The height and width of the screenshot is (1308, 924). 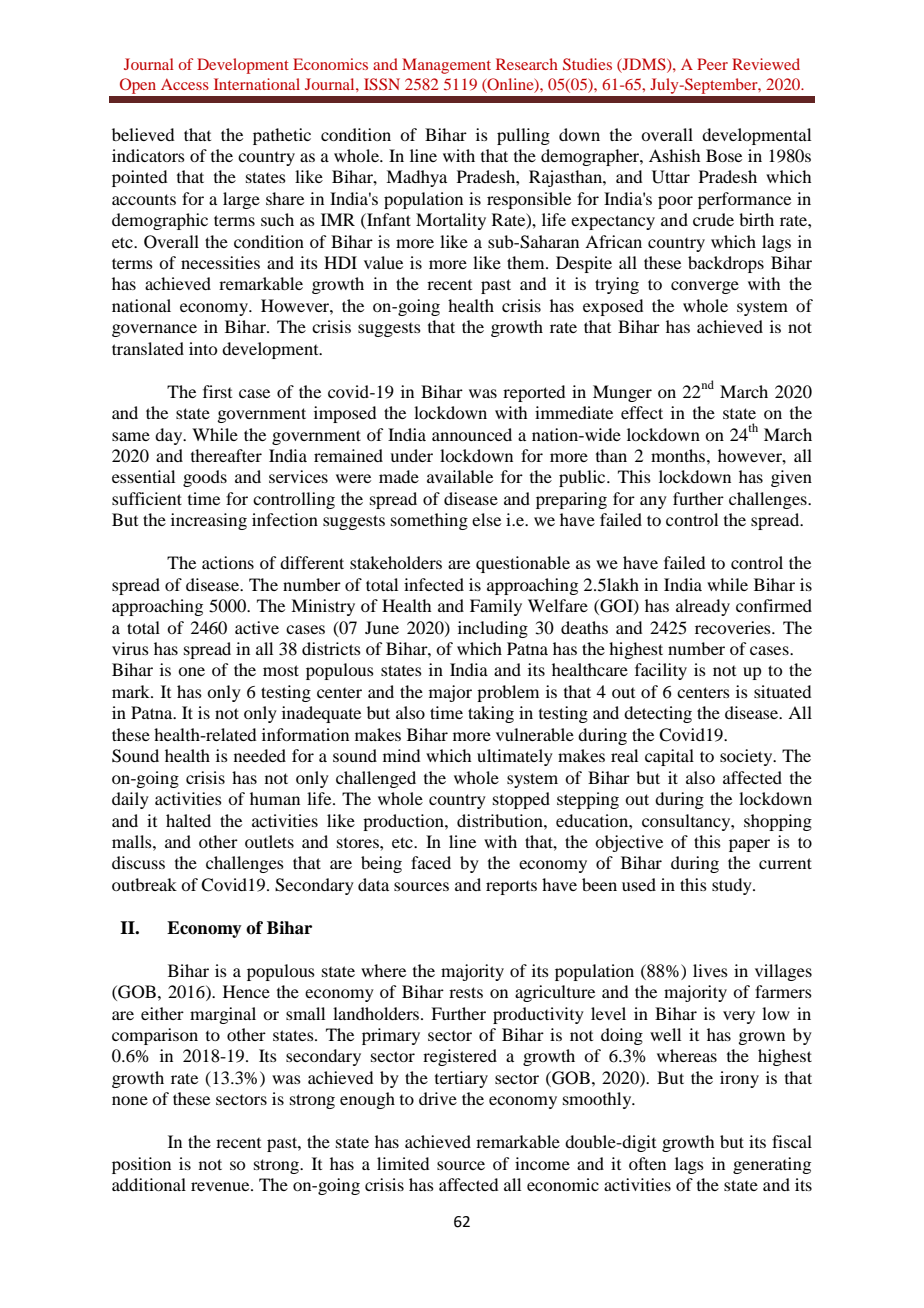 What do you see at coordinates (203, 348) in the screenshot?
I see `into` at bounding box center [203, 348].
